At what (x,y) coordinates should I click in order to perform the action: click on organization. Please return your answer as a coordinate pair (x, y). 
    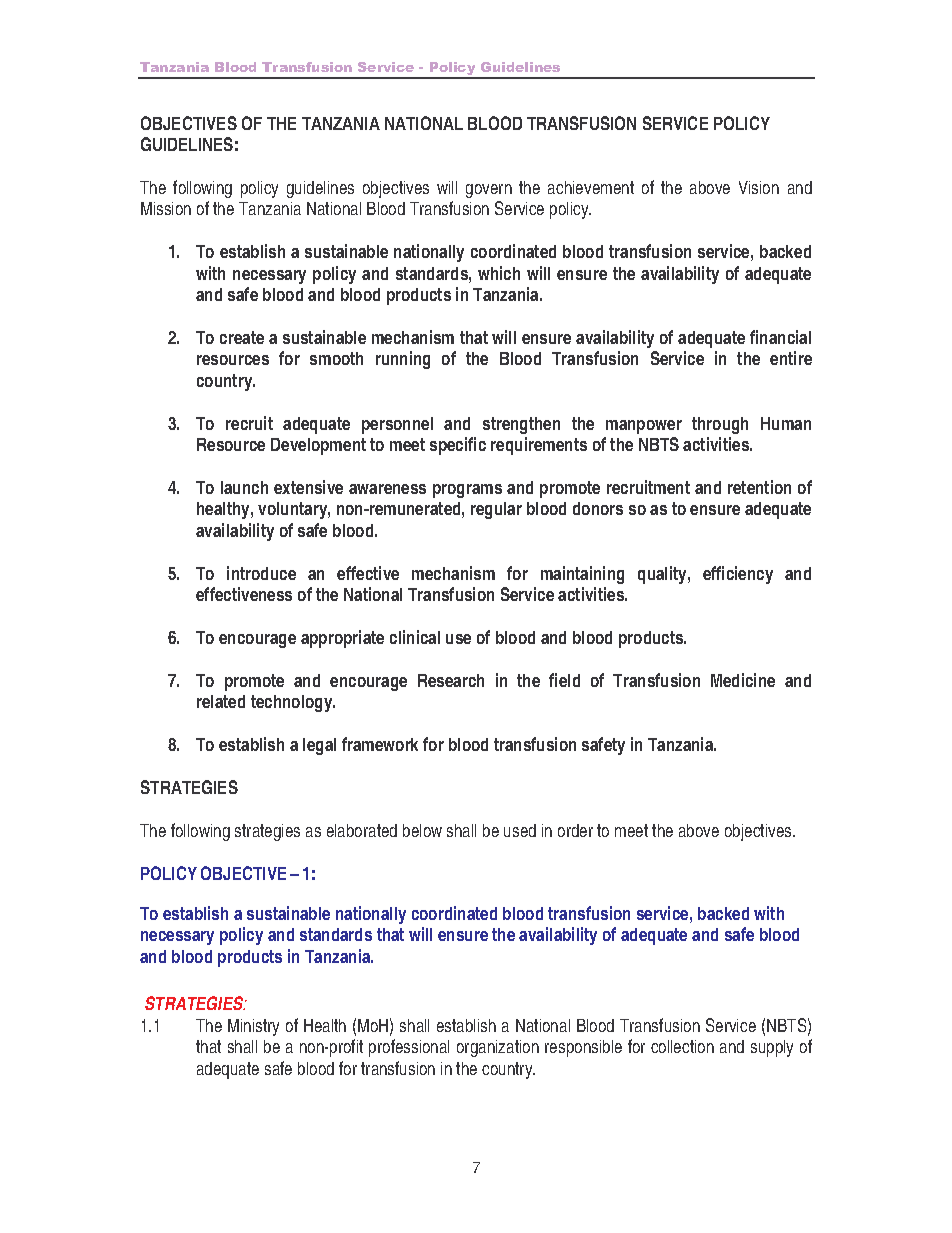
    Looking at the image, I should click on (498, 1048).
